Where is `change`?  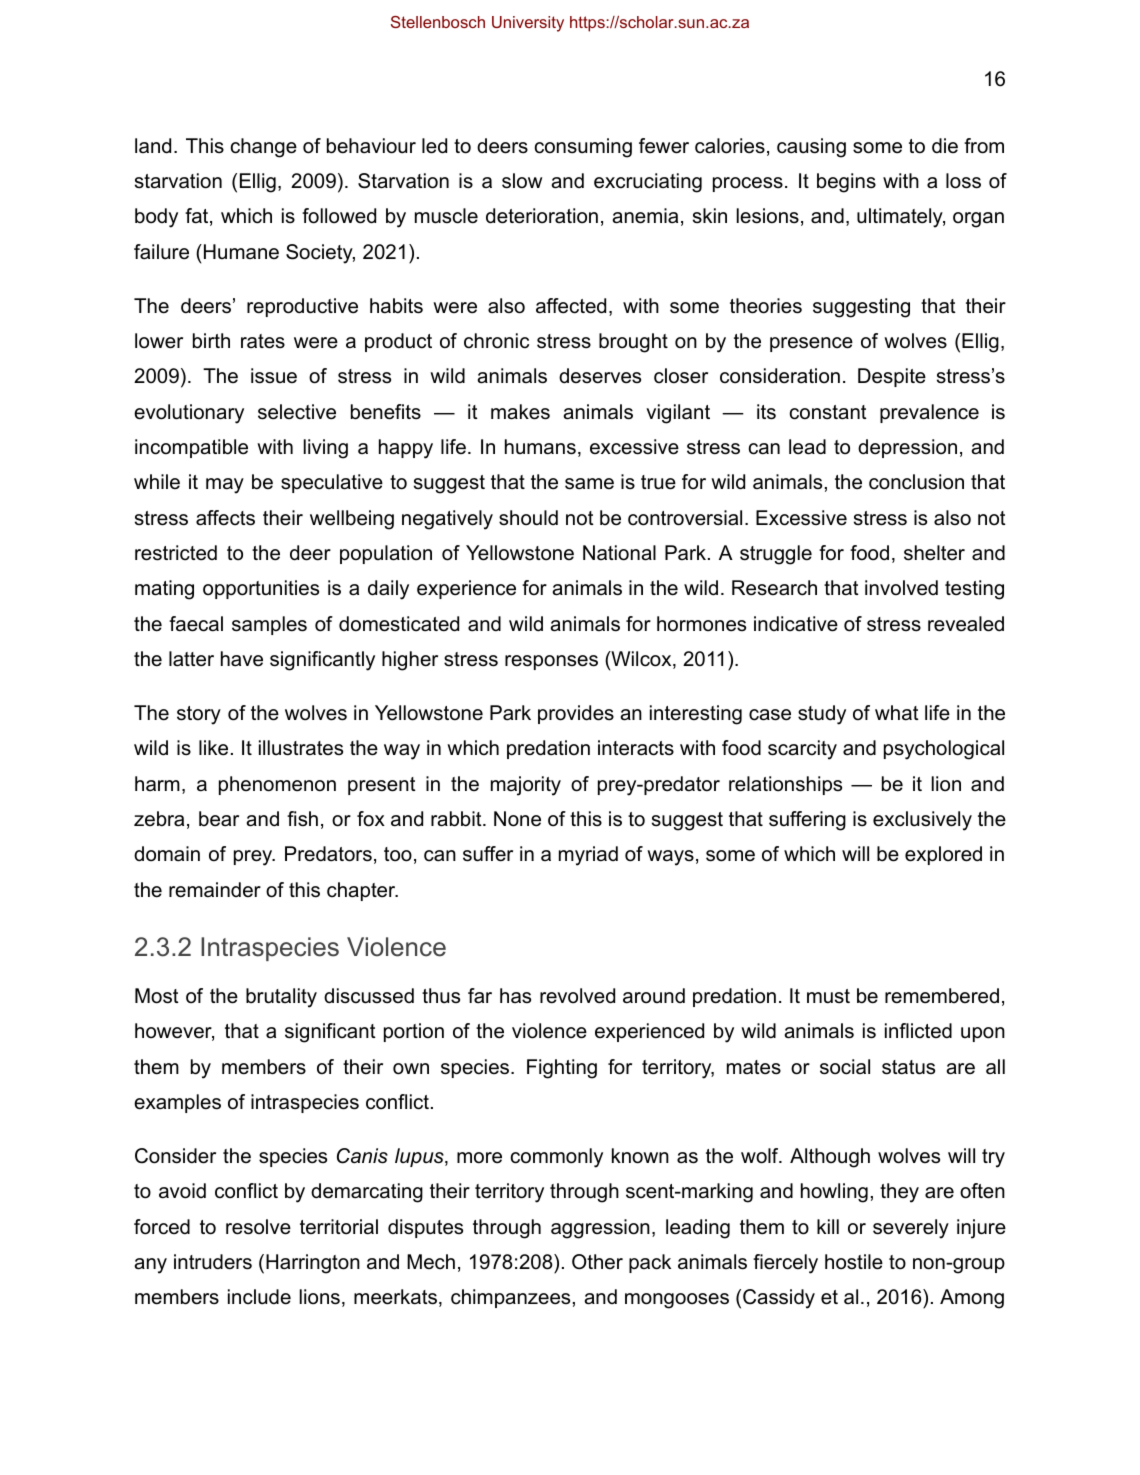
change is located at coordinates (264, 148).
